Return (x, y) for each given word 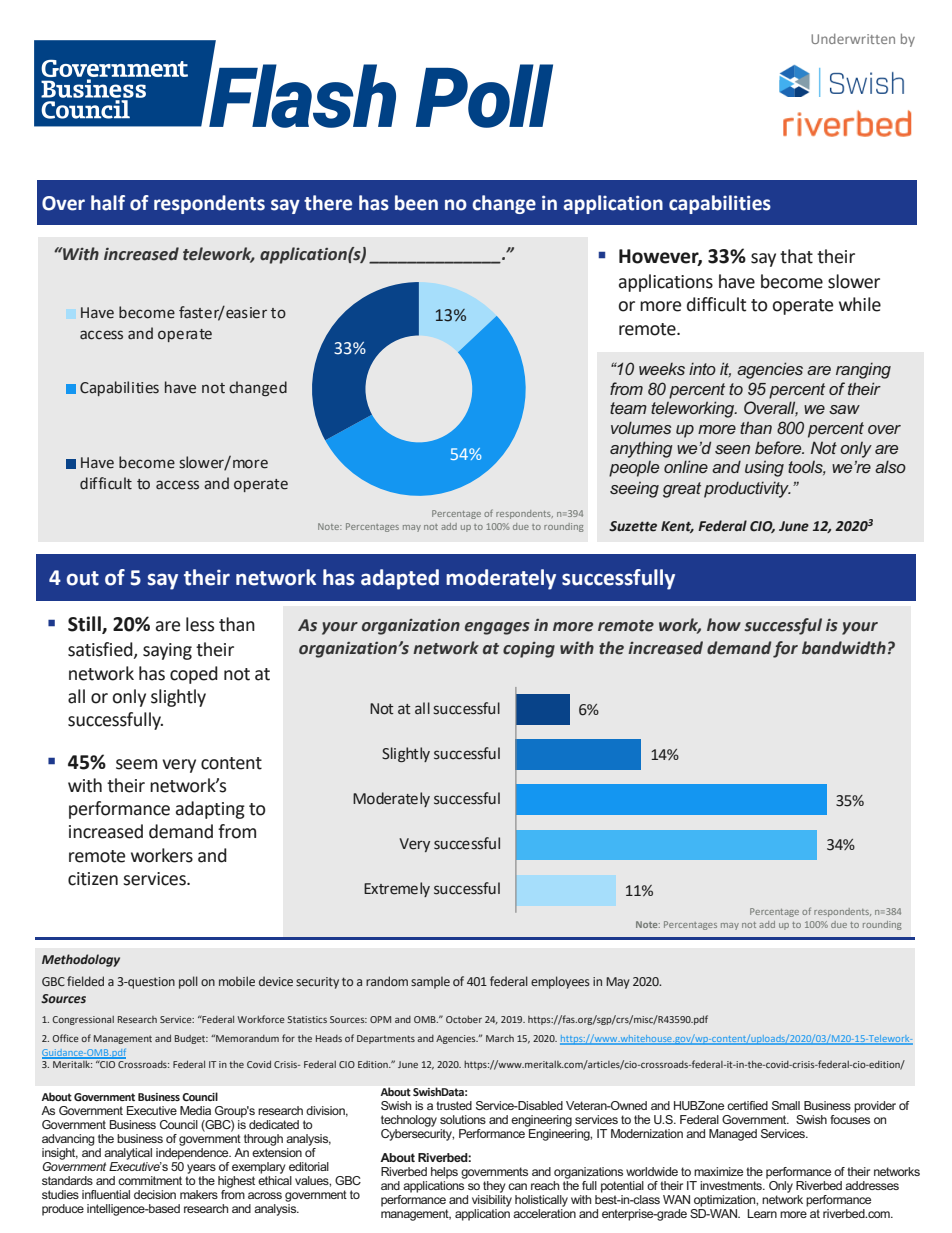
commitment (150, 1180)
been (416, 203)
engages (497, 628)
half (108, 203)
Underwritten (853, 39)
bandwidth (844, 648)
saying (167, 651)
